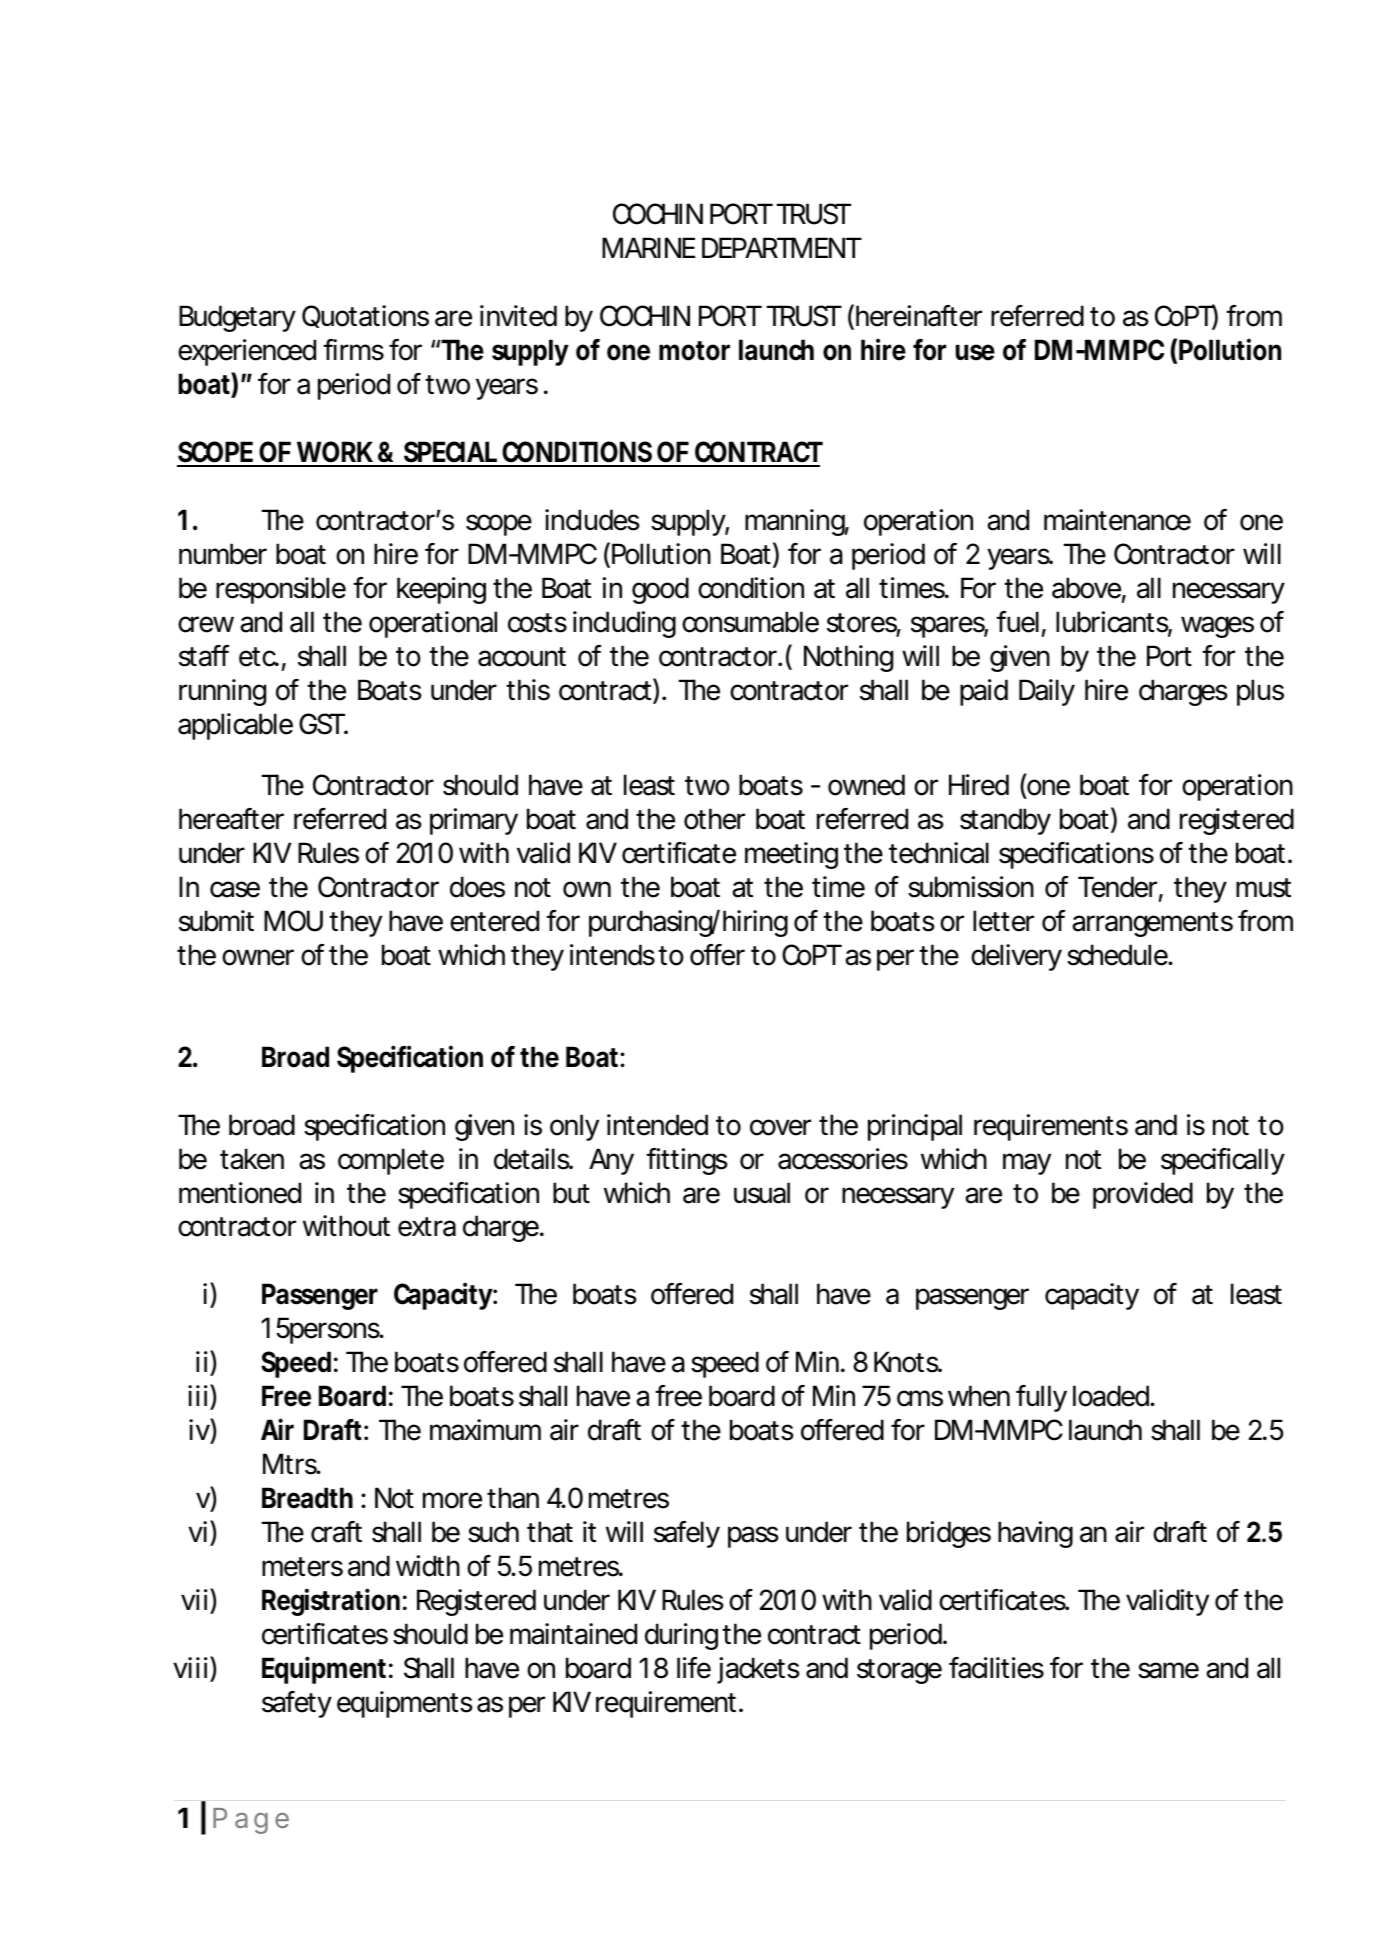 The image size is (1378, 1951). What do you see at coordinates (750, 622) in the page?
I see `consumable` at bounding box center [750, 622].
